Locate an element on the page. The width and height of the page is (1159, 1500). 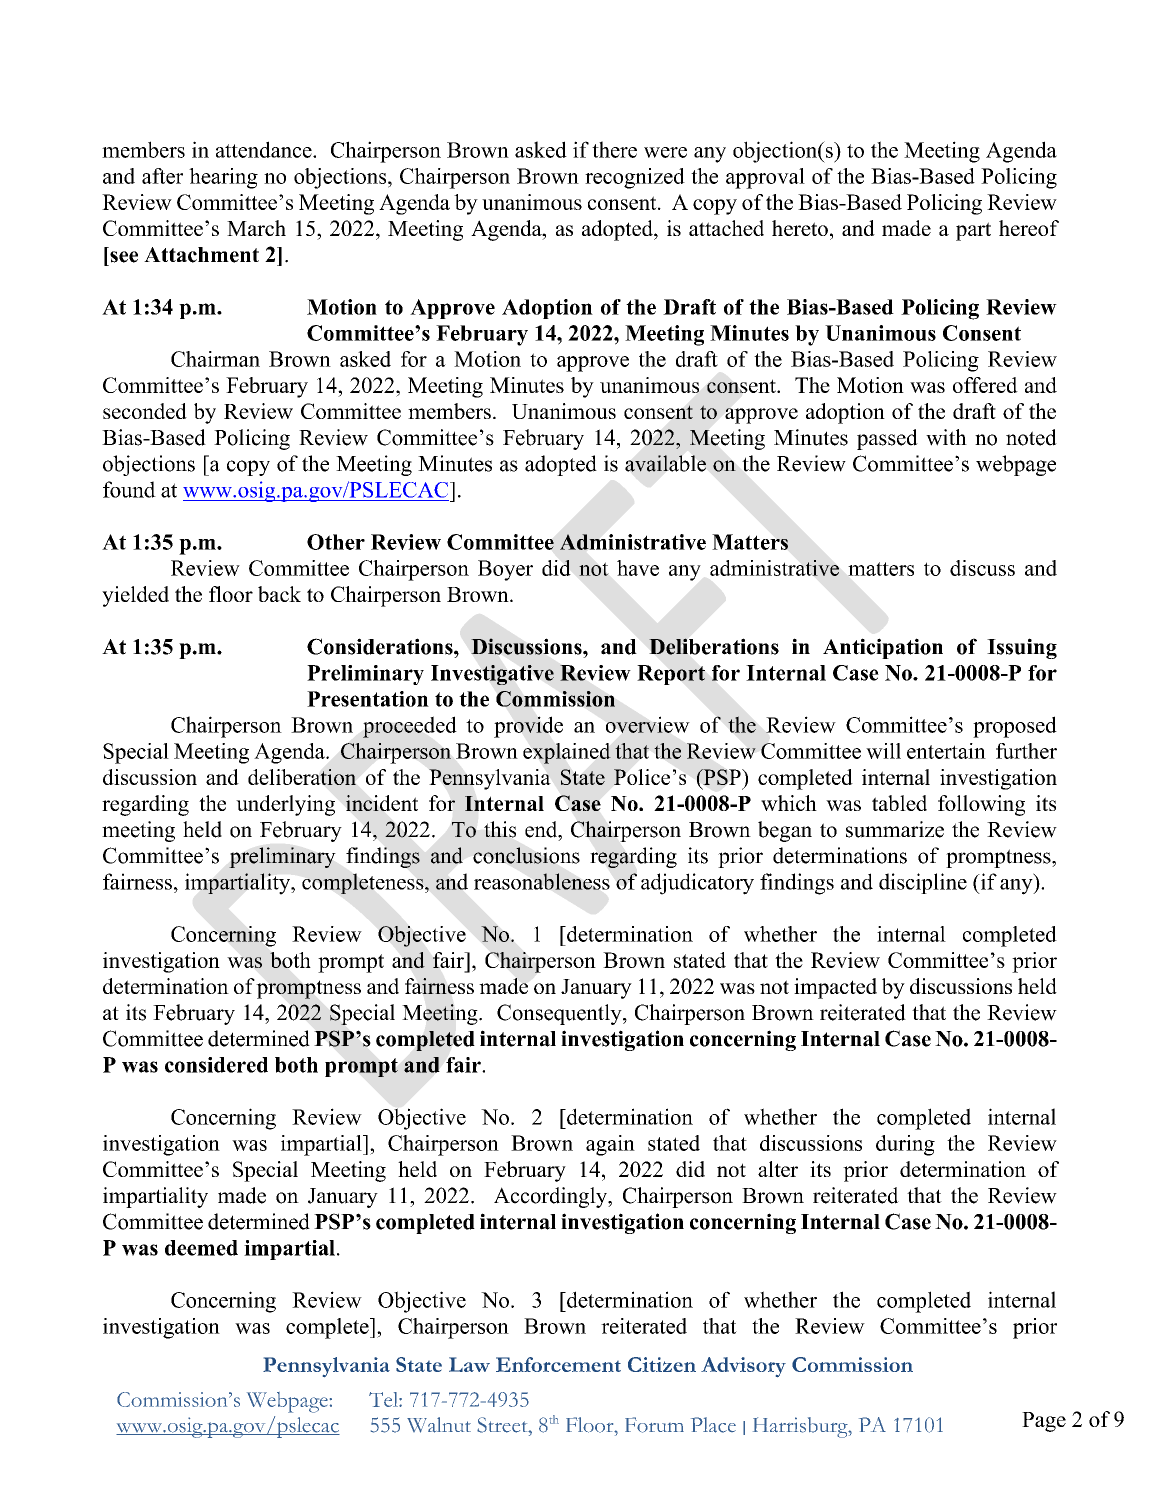
hereof is located at coordinates (1029, 228).
